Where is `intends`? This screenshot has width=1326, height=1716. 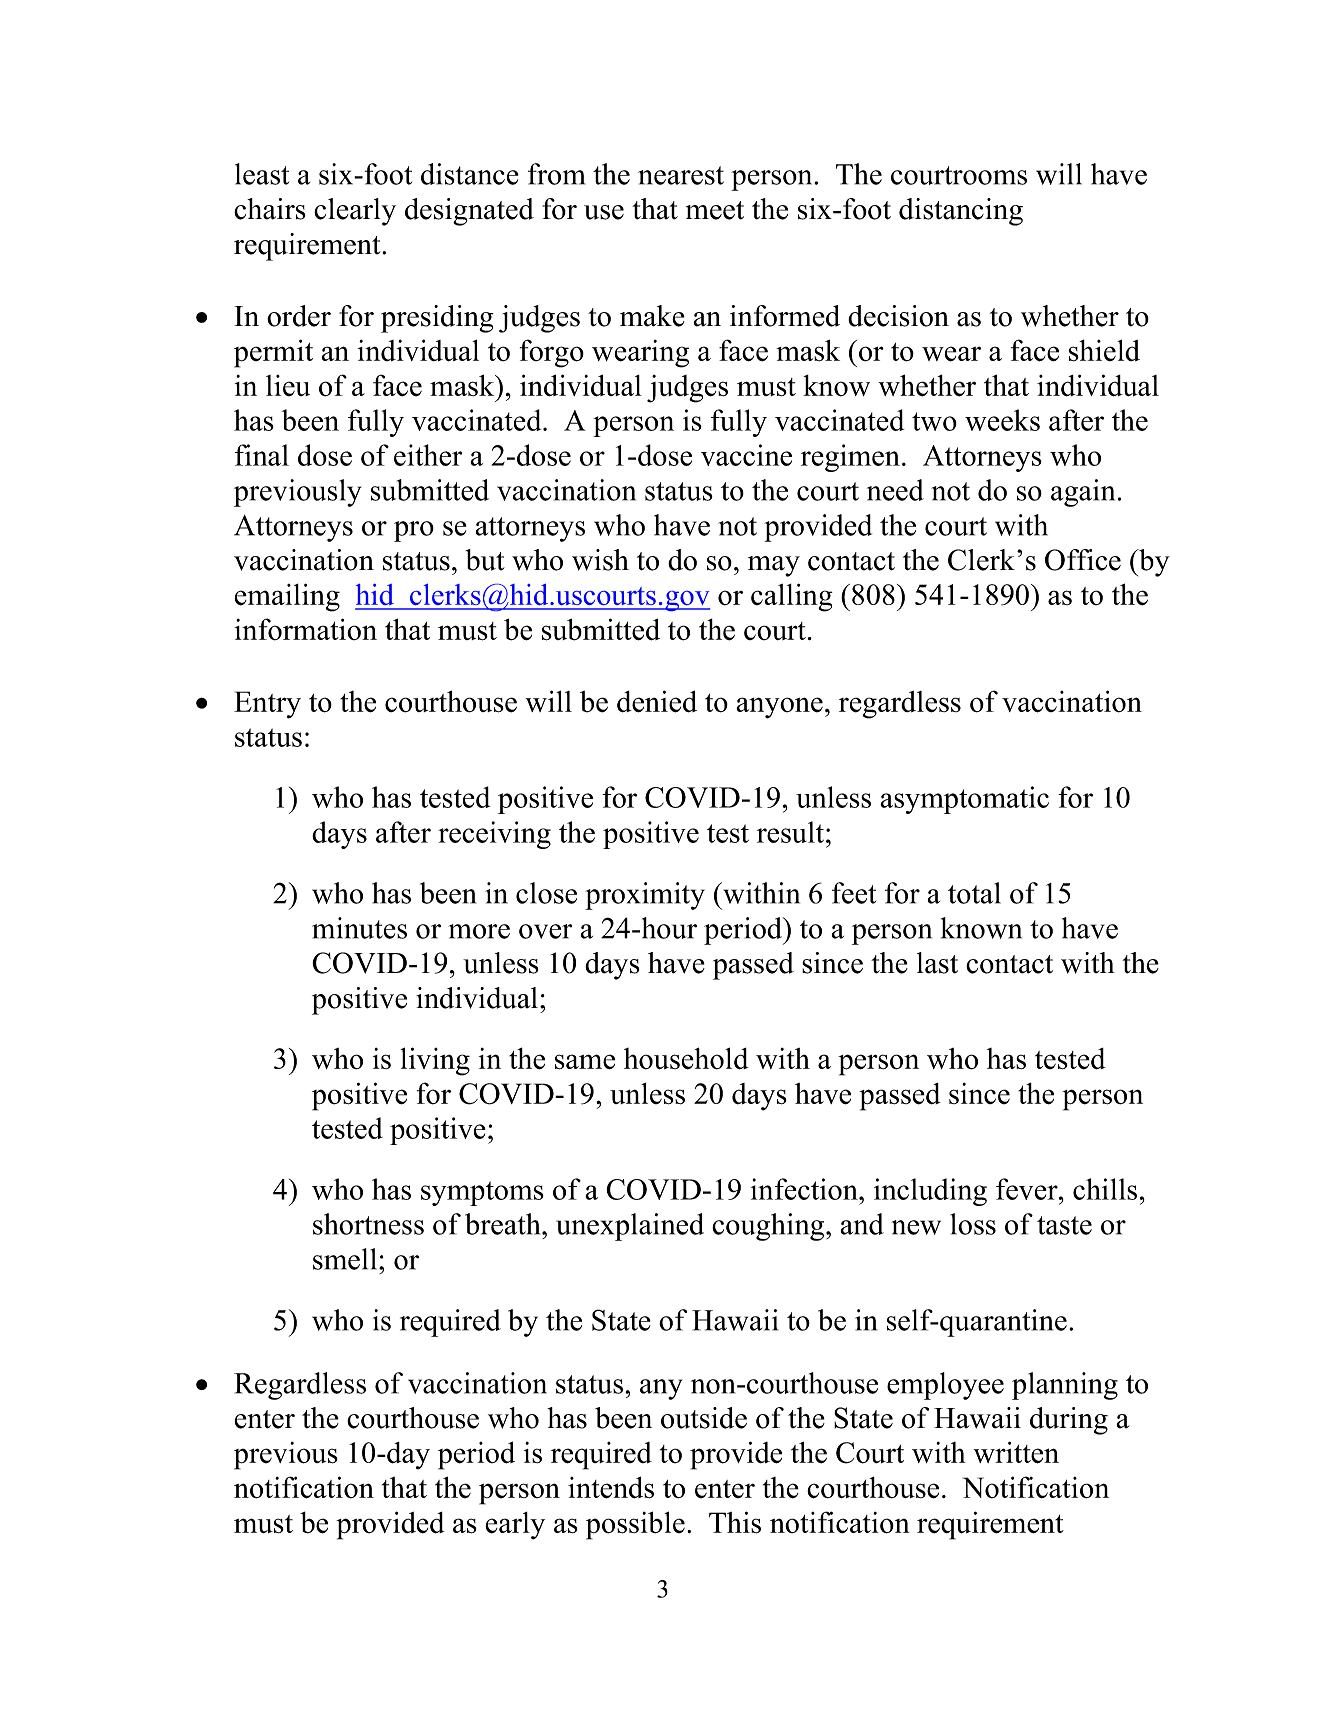 intends is located at coordinates (611, 1487).
